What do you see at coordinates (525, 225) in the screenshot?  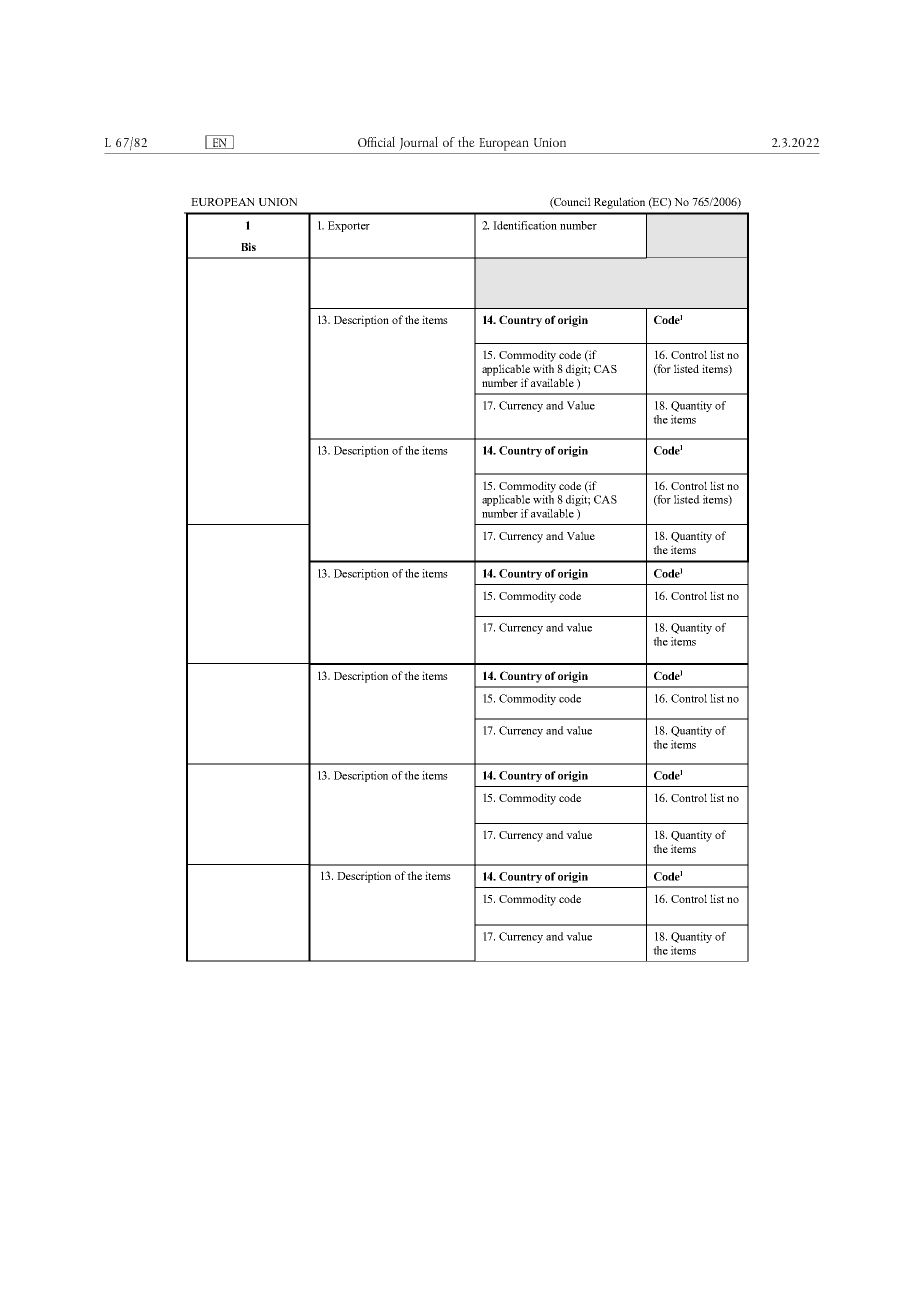 I see `Identification` at bounding box center [525, 225].
